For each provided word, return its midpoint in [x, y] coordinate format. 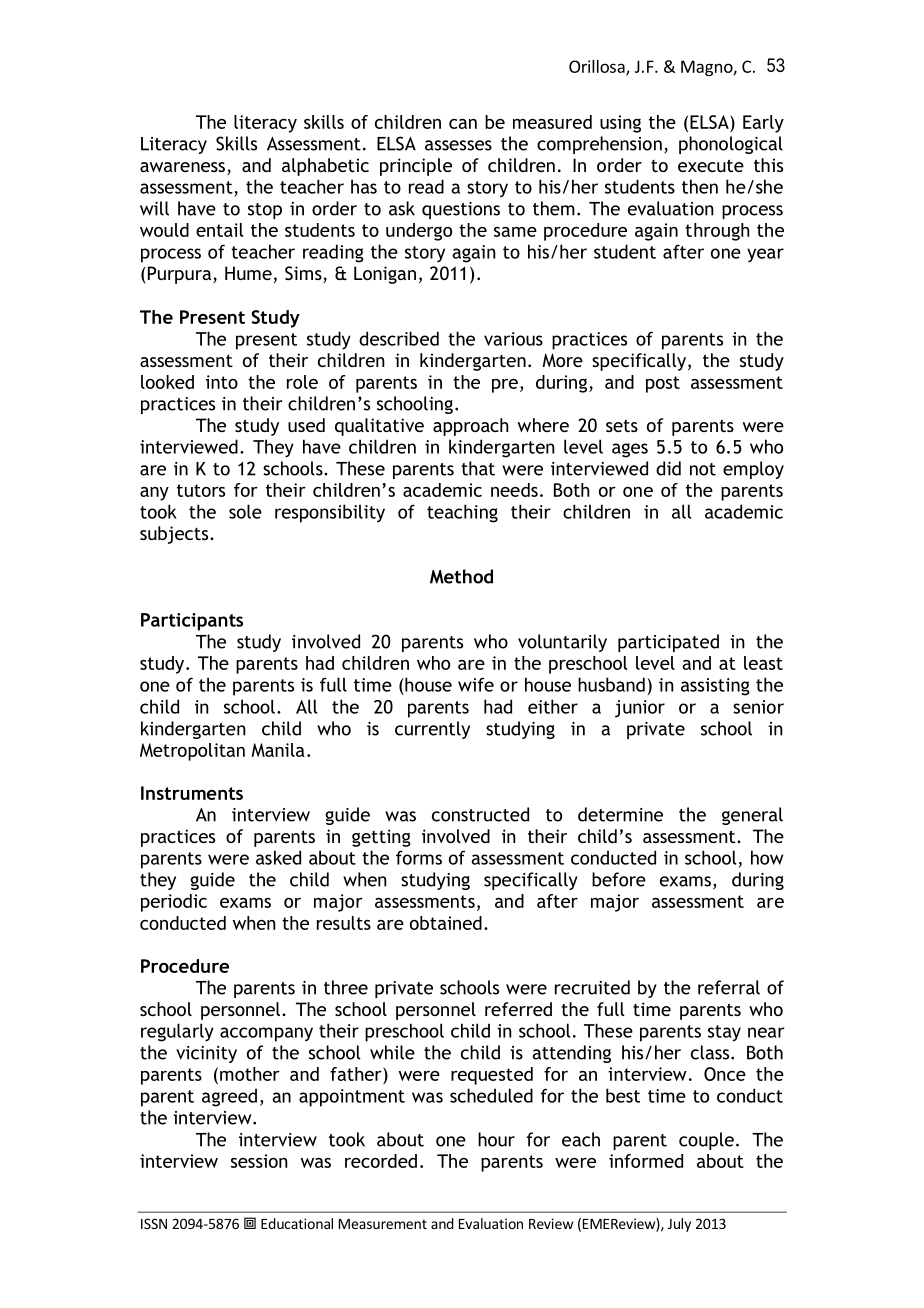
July [679, 1225]
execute [711, 165]
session [259, 1161]
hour [496, 1139]
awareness [182, 167]
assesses [458, 145]
